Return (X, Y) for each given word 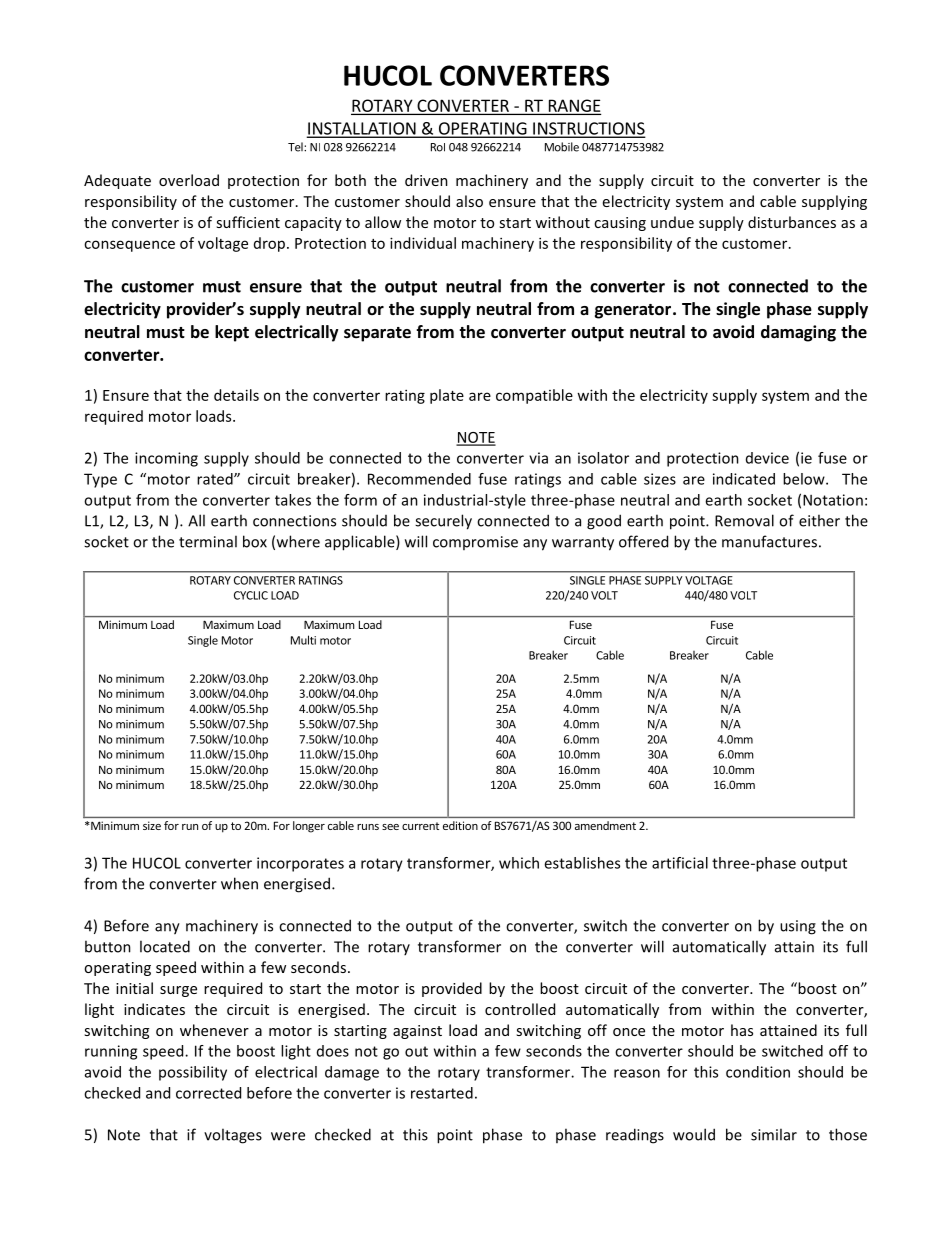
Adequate (117, 181)
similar (774, 1134)
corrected (208, 1093)
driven (426, 180)
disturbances (792, 222)
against (417, 1032)
